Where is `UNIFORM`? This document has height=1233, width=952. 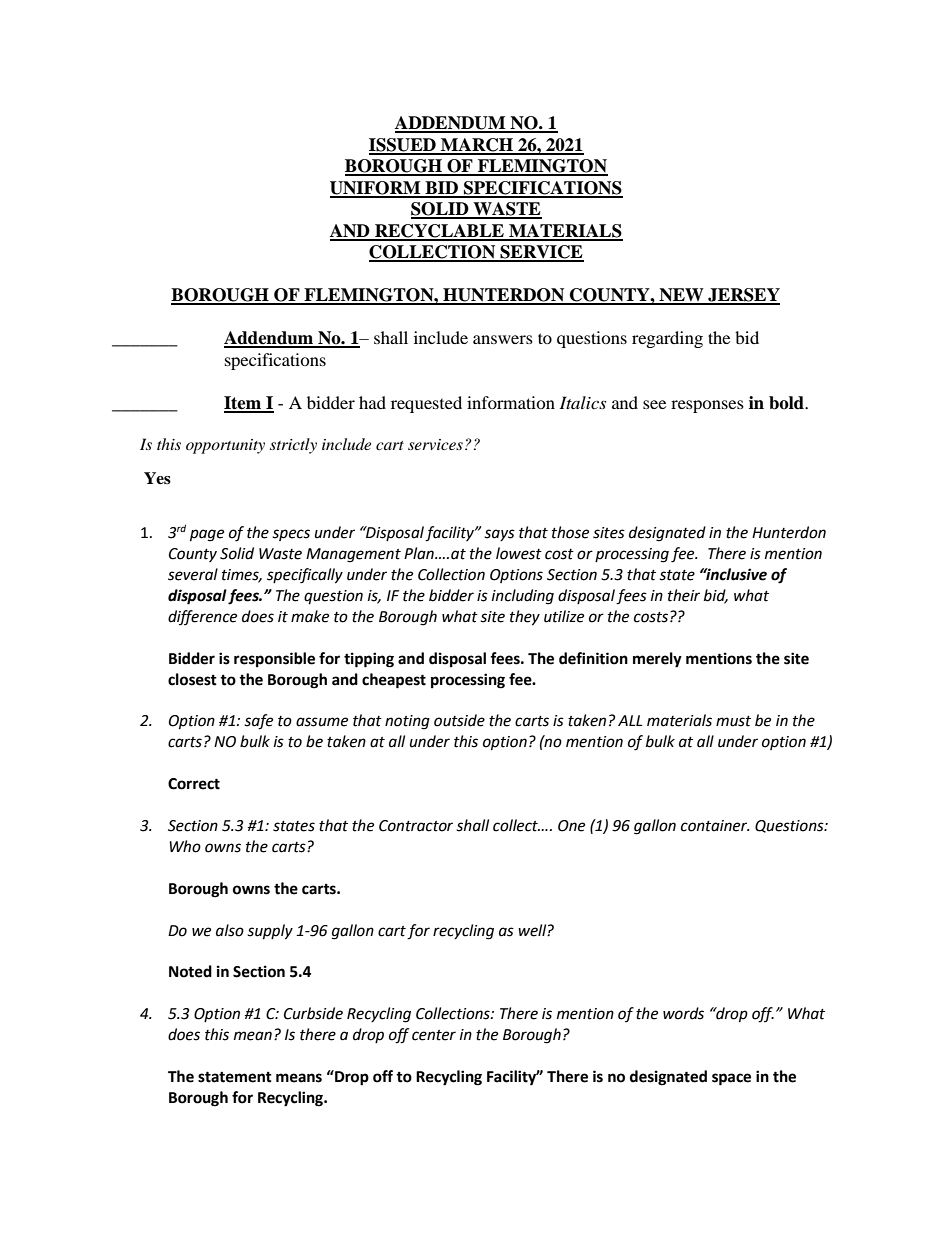 UNIFORM is located at coordinates (376, 189).
